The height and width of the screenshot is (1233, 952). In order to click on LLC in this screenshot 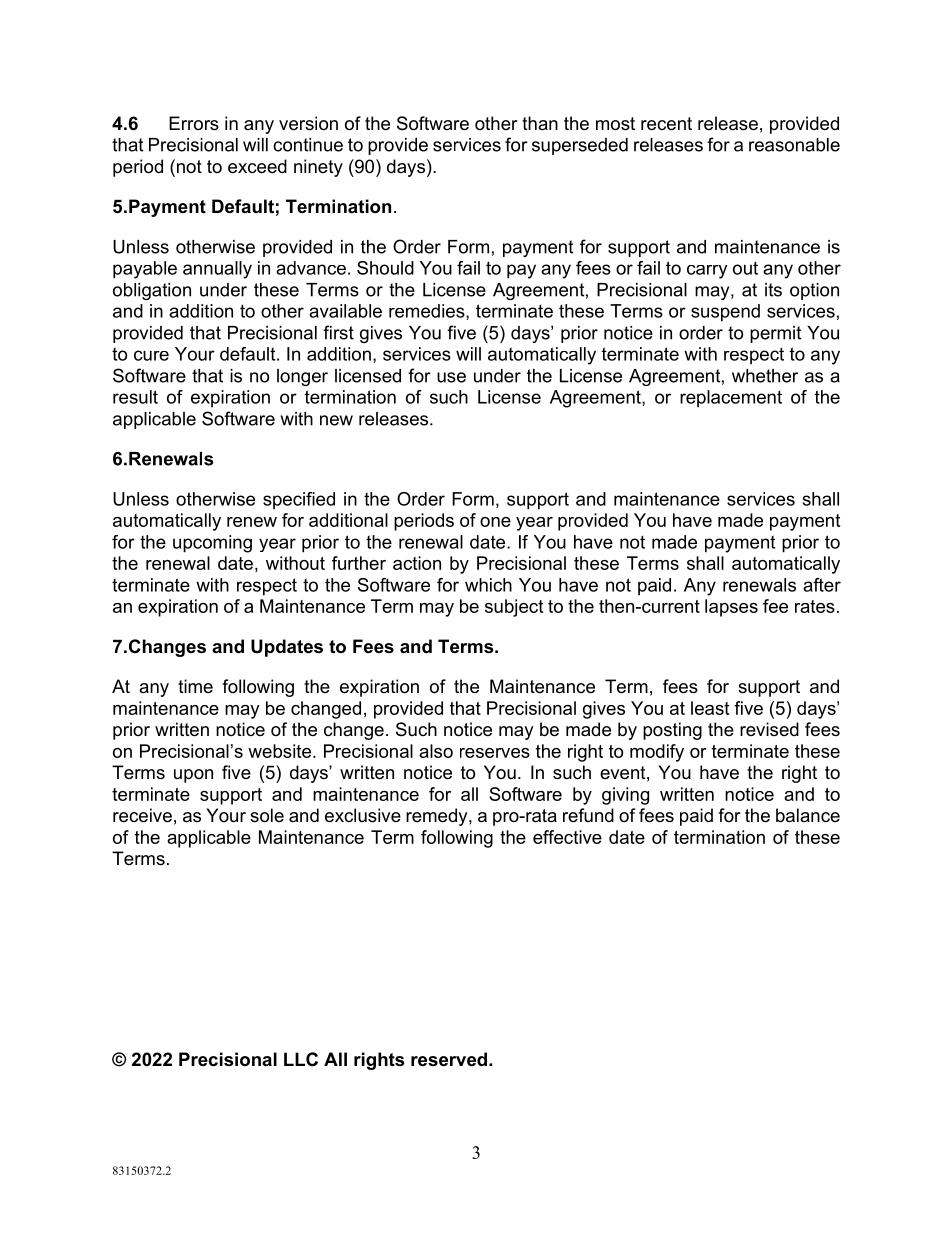, I will do `click(301, 1059)`.
